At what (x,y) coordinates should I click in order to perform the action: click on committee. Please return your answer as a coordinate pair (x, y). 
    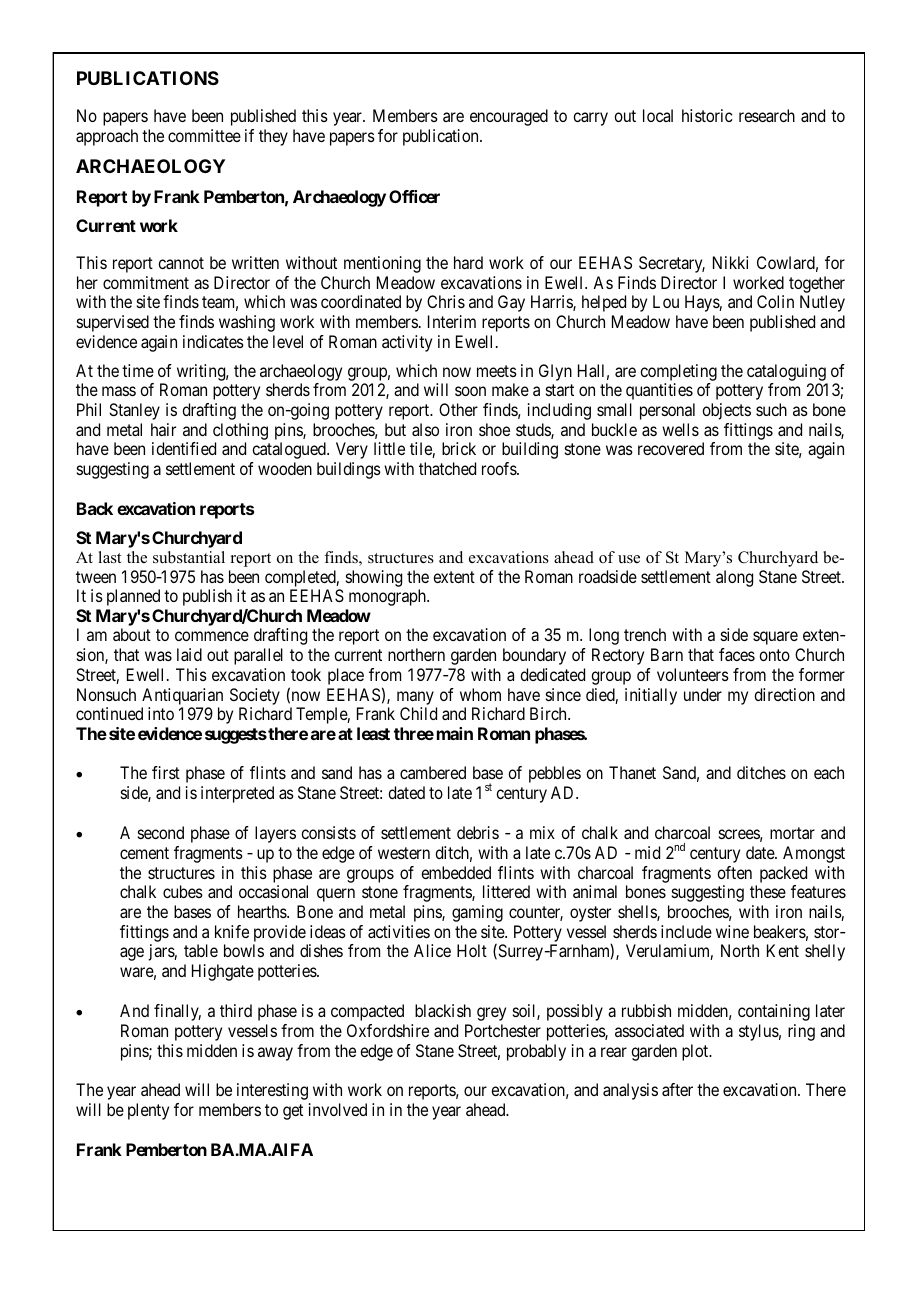
    Looking at the image, I should click on (204, 135).
